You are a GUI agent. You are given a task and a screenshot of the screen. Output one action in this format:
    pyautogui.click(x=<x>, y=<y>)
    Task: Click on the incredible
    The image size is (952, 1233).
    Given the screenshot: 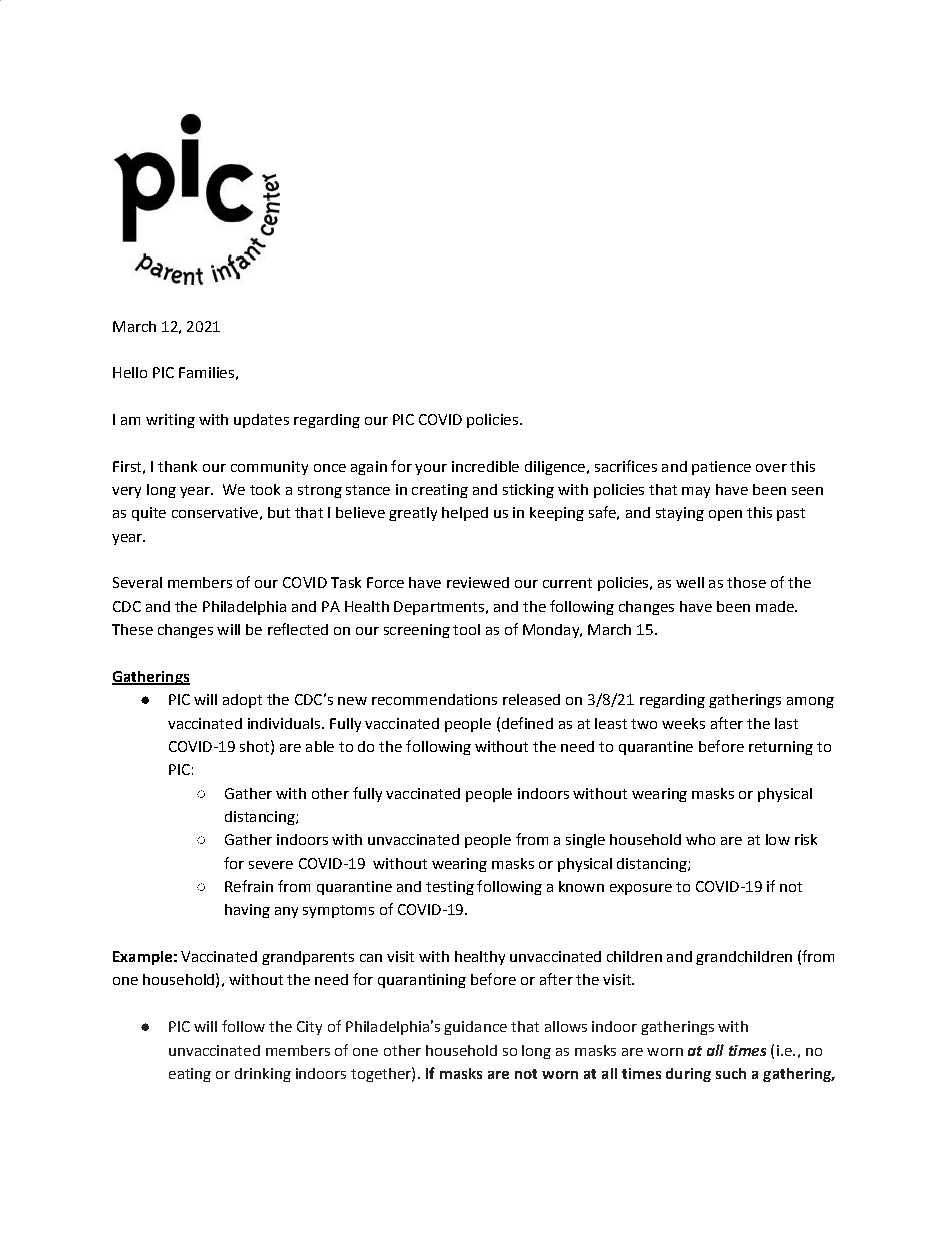 What is the action you would take?
    pyautogui.click(x=485, y=466)
